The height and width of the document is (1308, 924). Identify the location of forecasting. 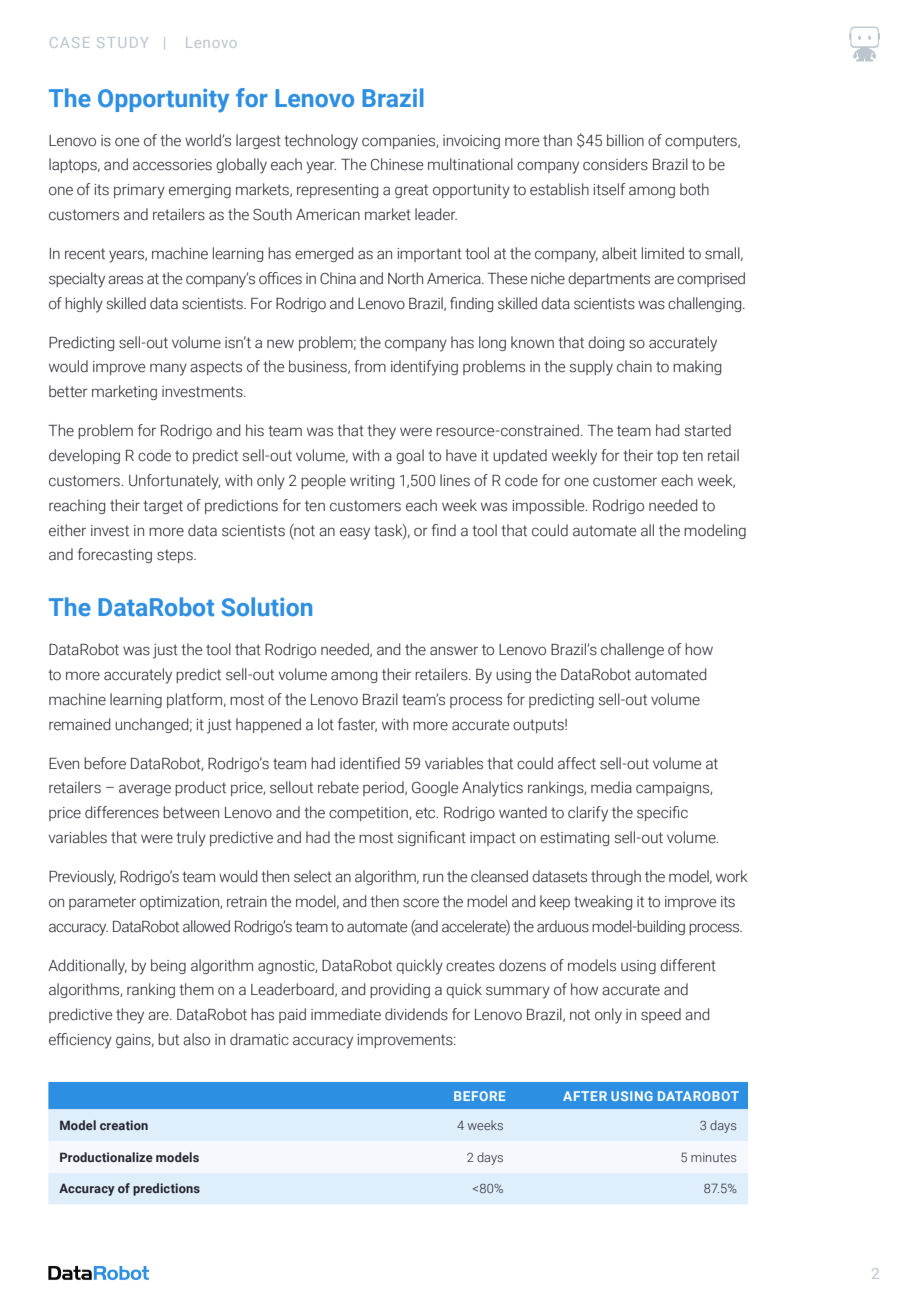
(115, 555).
